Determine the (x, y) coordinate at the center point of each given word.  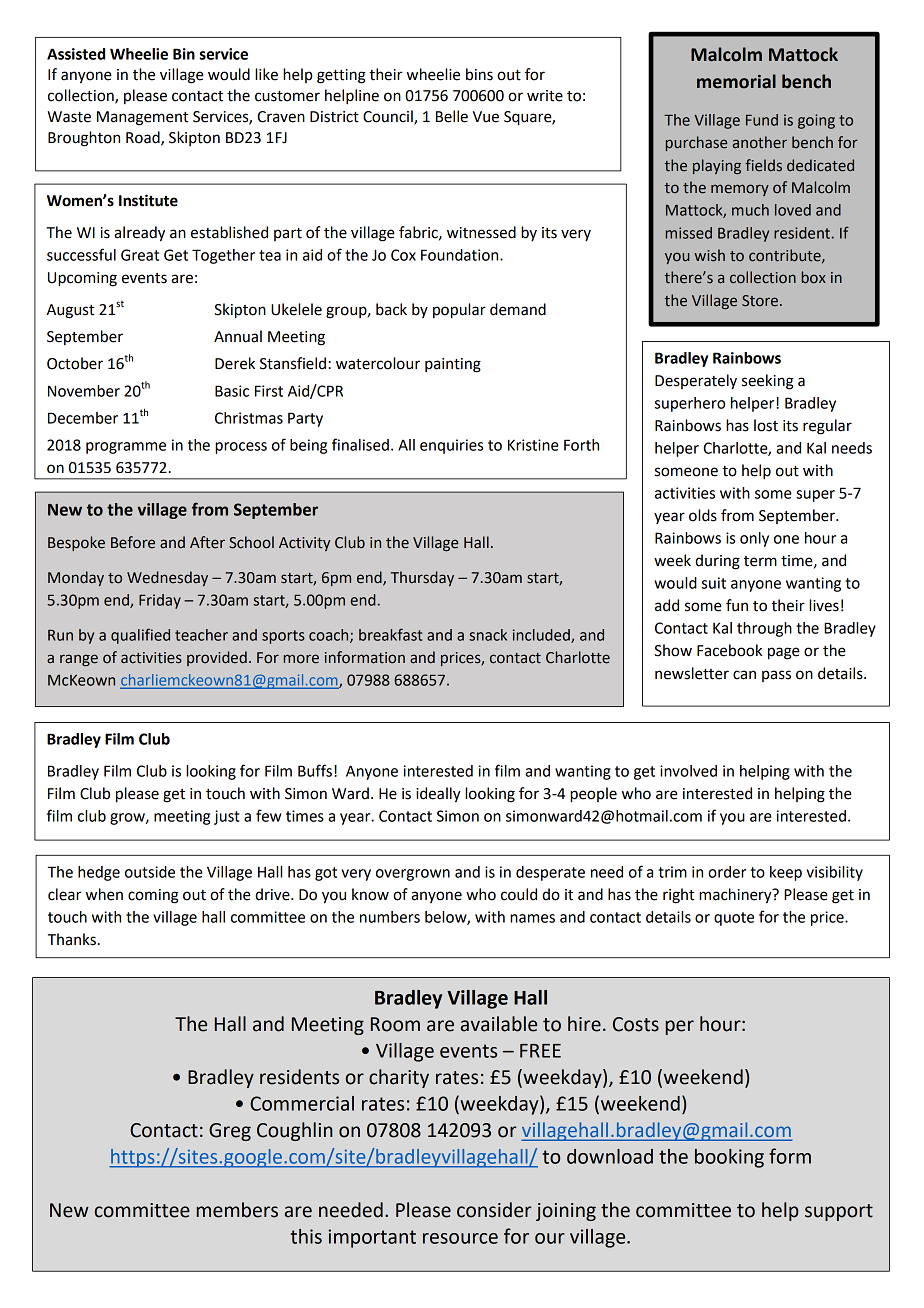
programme (126, 448)
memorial (736, 81)
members (237, 1210)
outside (150, 872)
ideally (438, 795)
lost (766, 425)
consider (494, 1210)
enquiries (451, 446)
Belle (452, 116)
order (727, 872)
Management (142, 118)
